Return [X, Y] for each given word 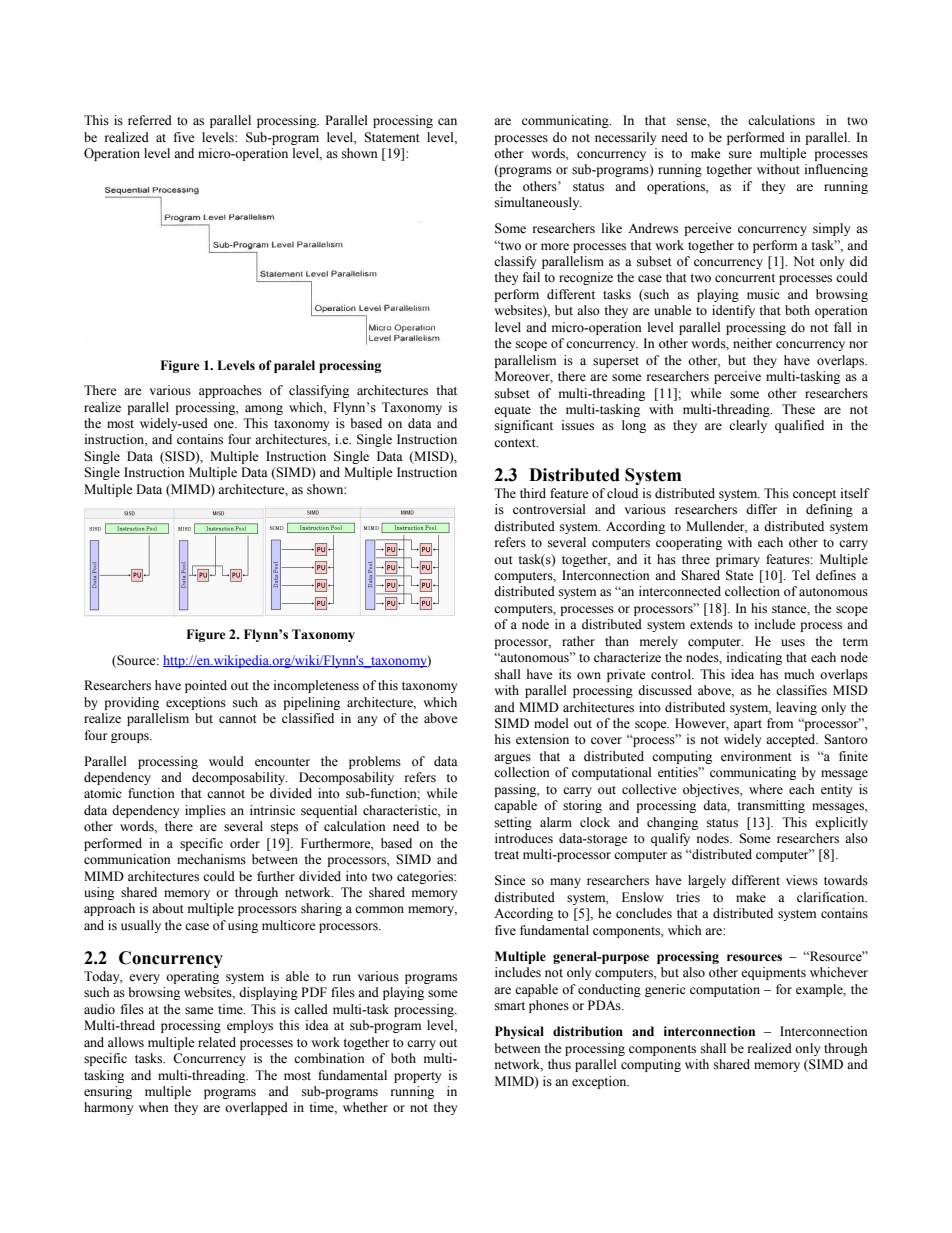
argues [512, 759]
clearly [748, 426]
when [154, 1107]
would [226, 761]
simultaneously [538, 203]
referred [150, 120]
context [516, 443]
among [264, 410]
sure [740, 154]
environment [756, 756]
